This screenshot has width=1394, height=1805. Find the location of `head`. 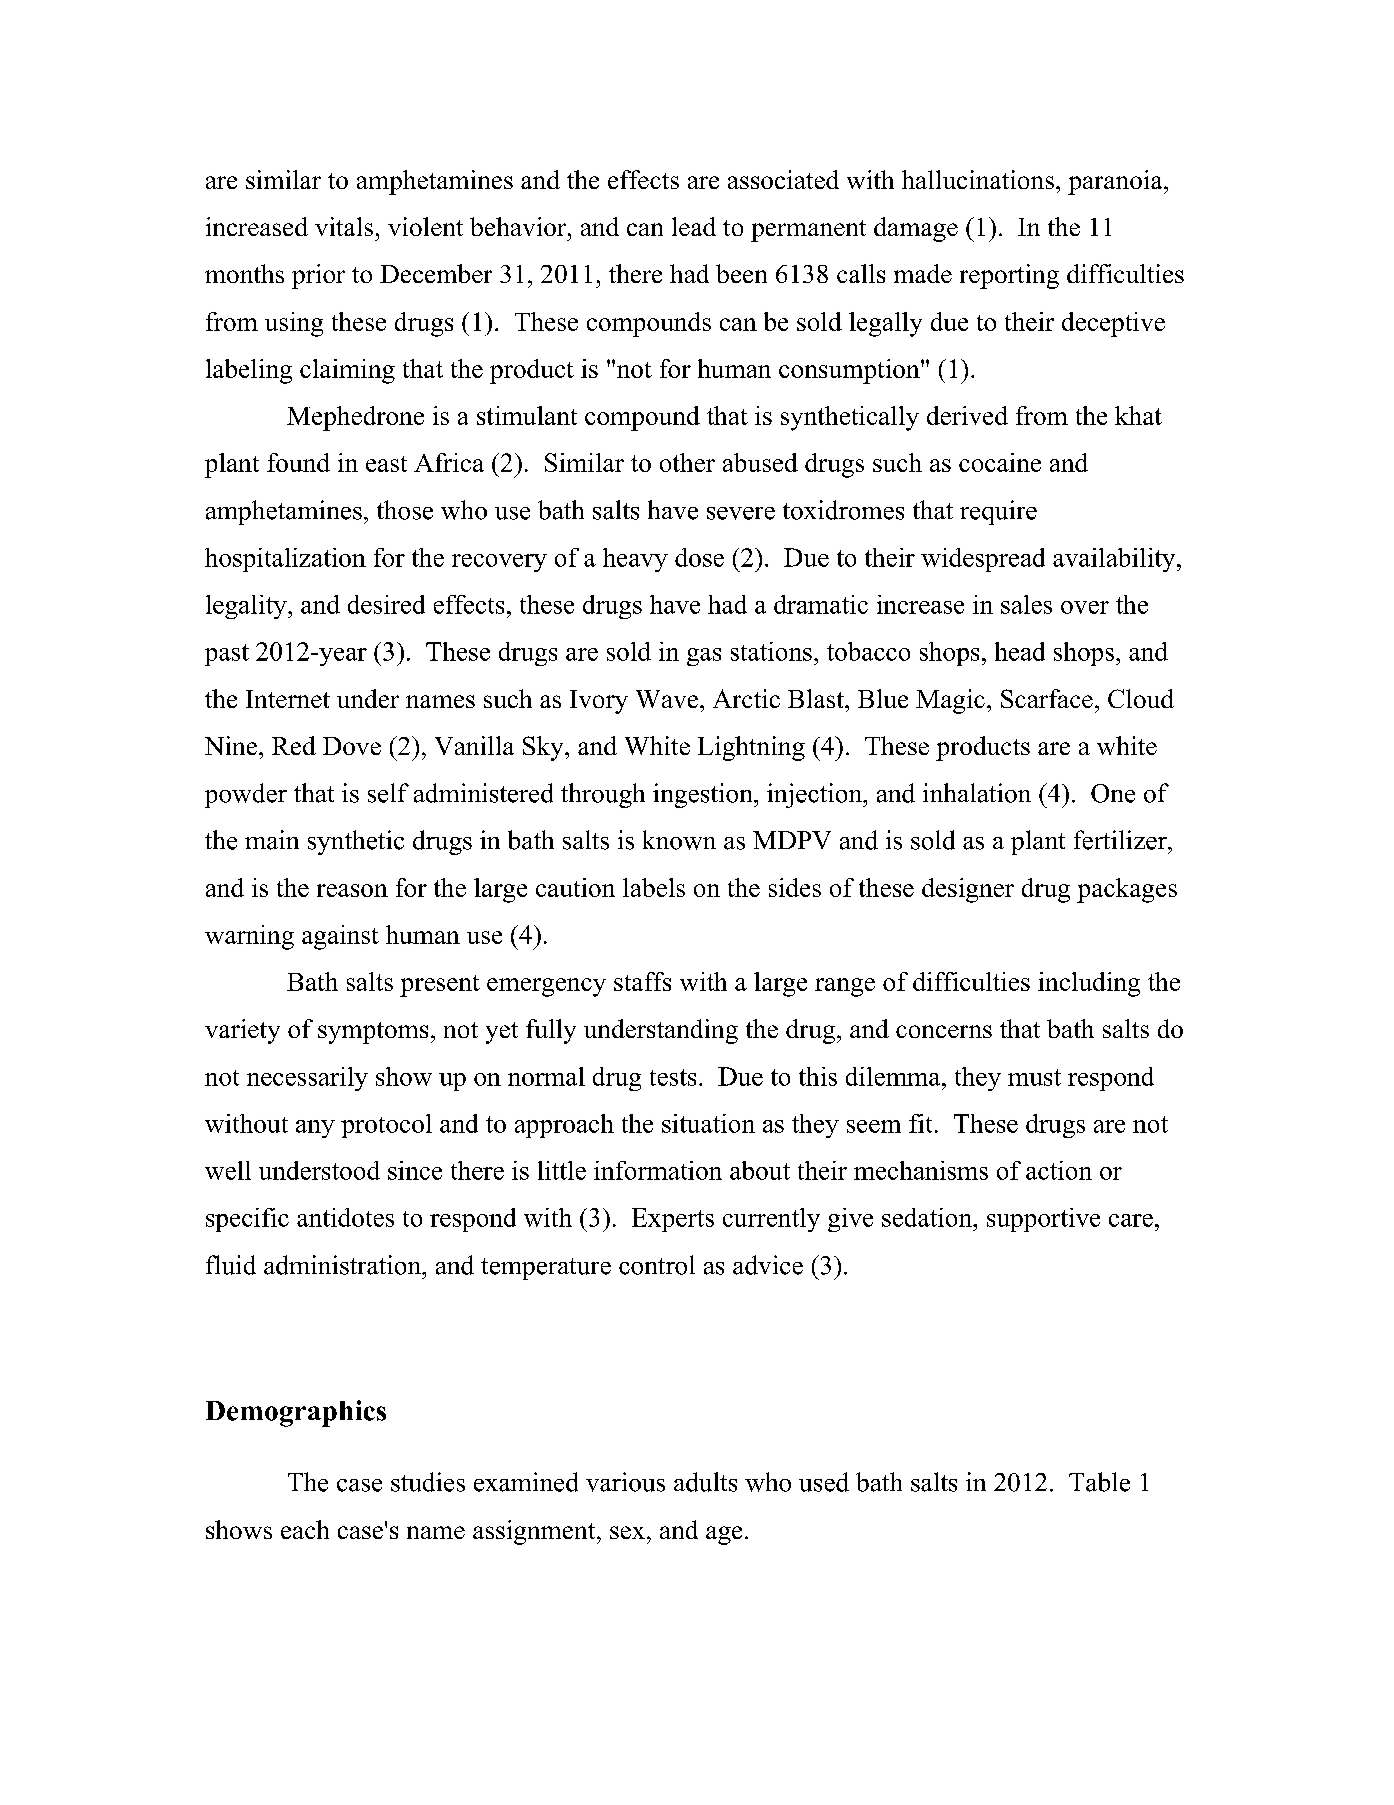

head is located at coordinates (1020, 651).
